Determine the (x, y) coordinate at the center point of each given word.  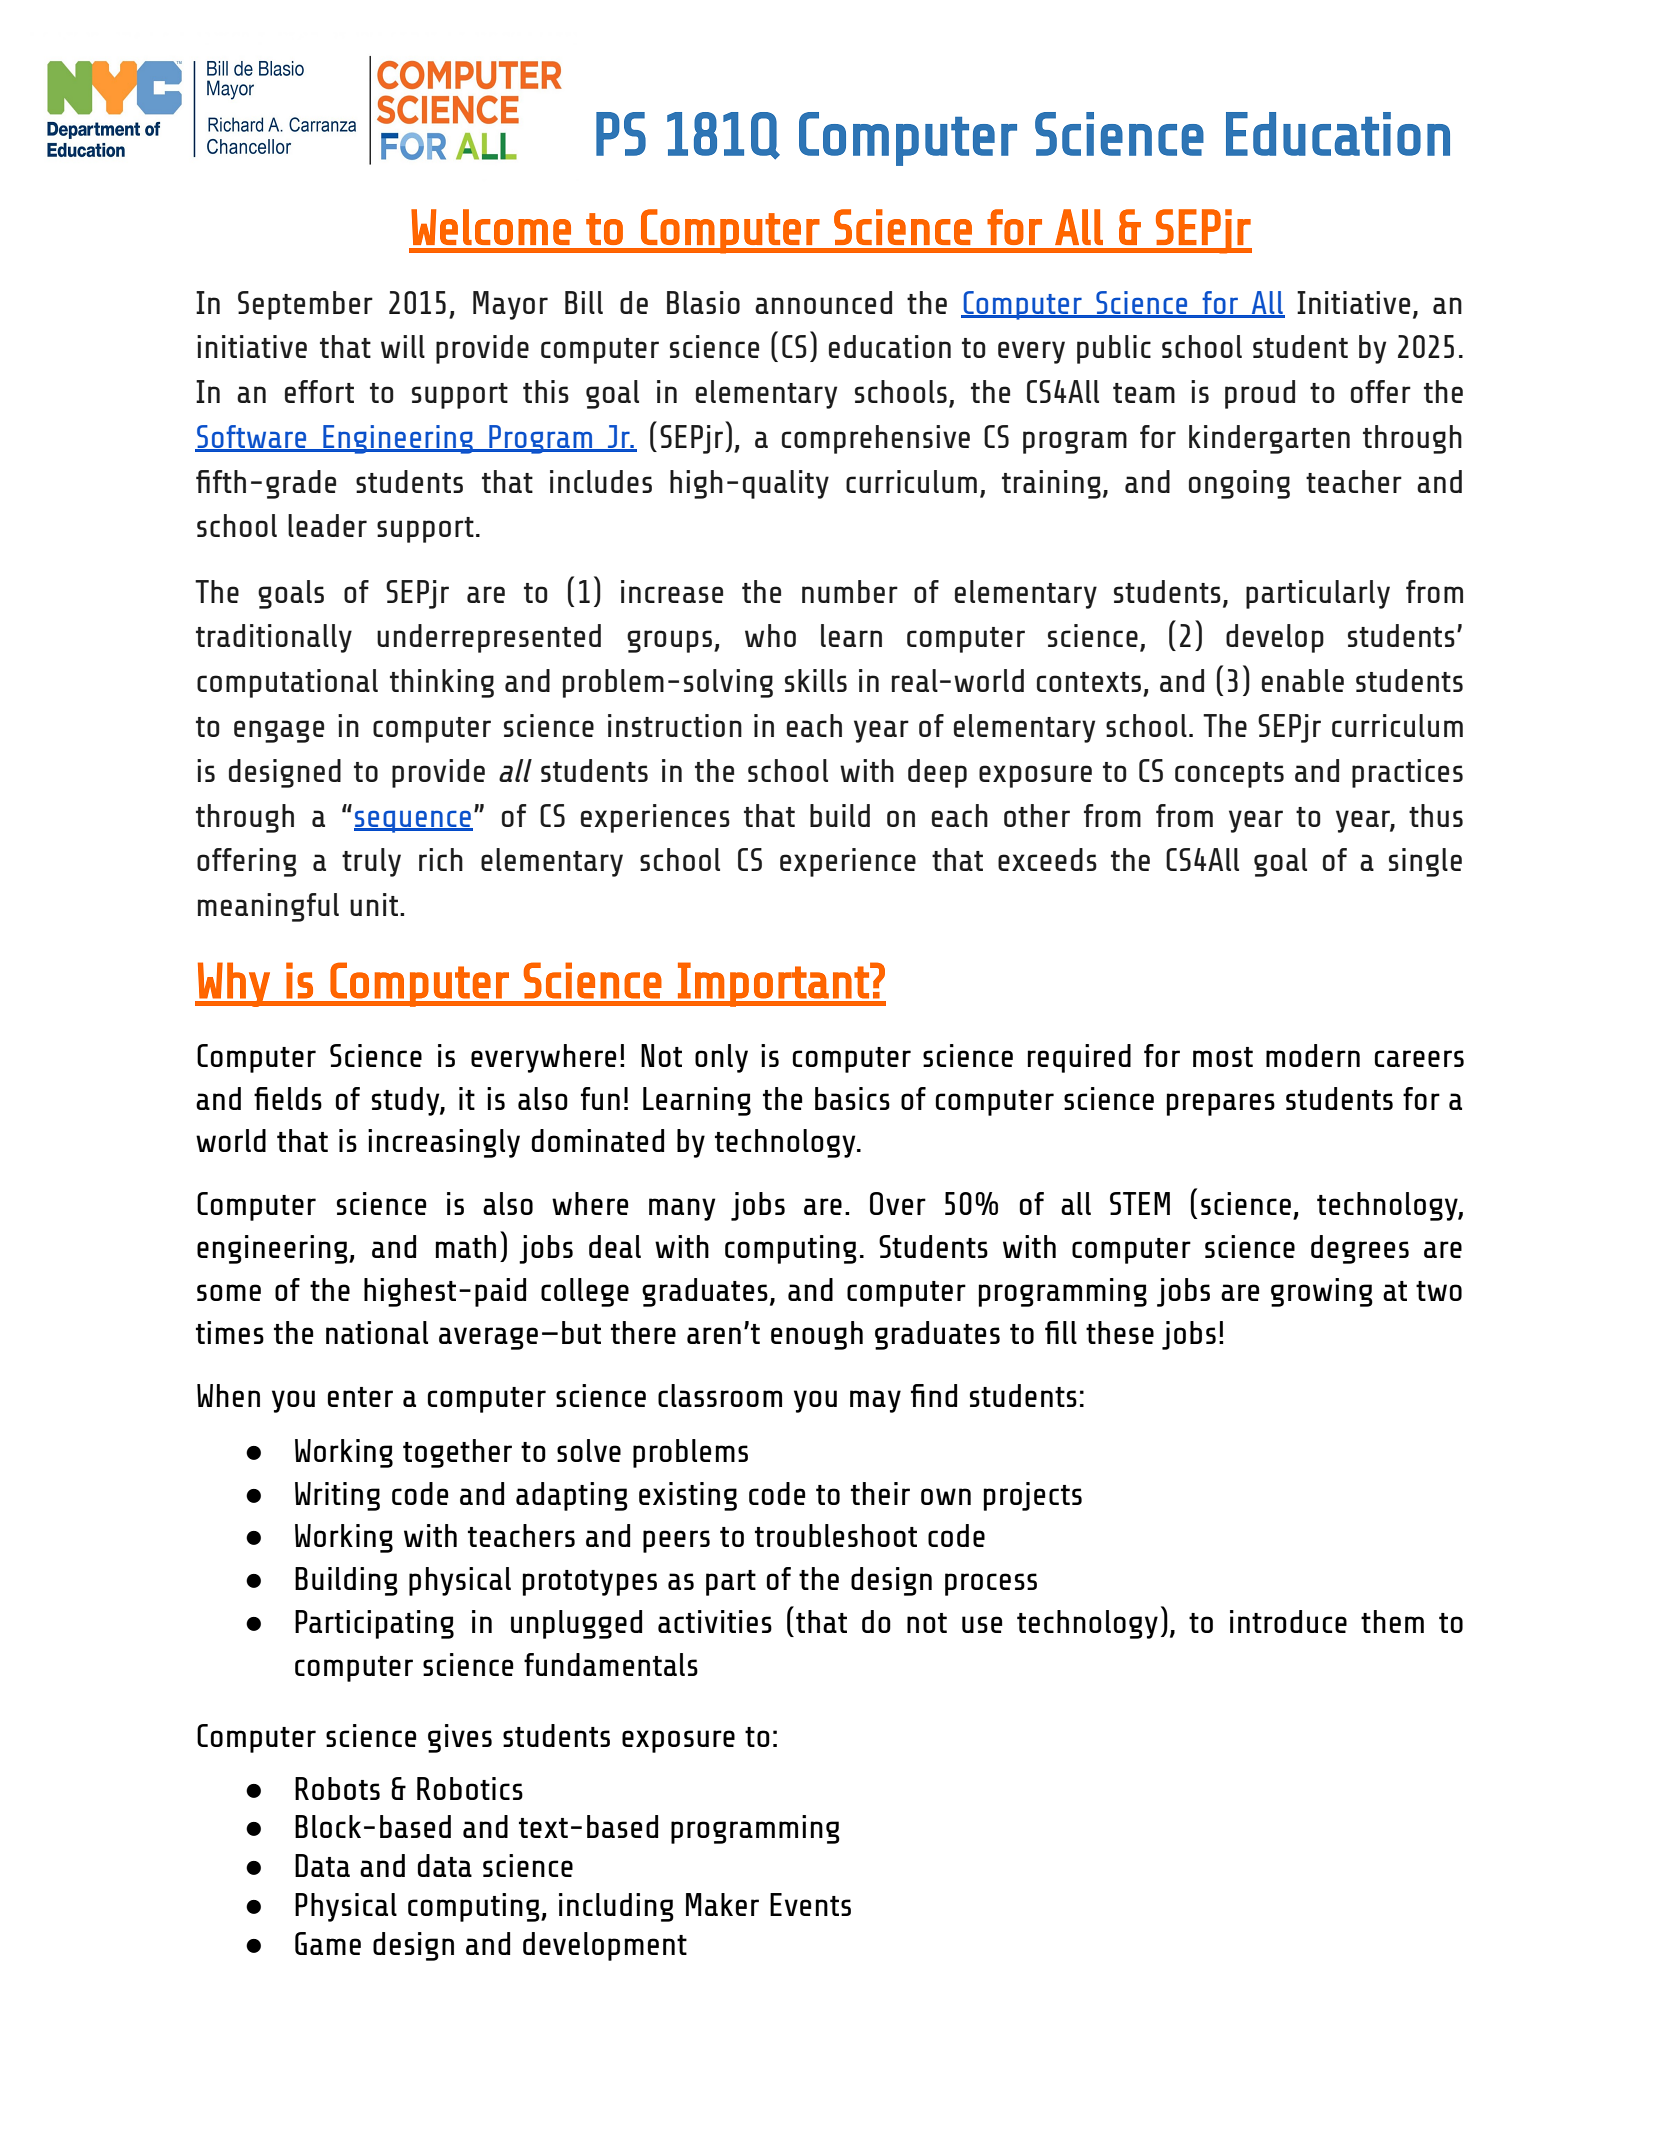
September (305, 305)
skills (816, 680)
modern (1313, 1055)
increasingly (444, 1143)
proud (1260, 394)
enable (1303, 680)
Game (328, 1943)
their (880, 1493)
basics (852, 1098)
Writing (337, 1496)
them (1392, 1621)
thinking (442, 683)
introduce (1288, 1621)
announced (823, 302)
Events (810, 1904)
